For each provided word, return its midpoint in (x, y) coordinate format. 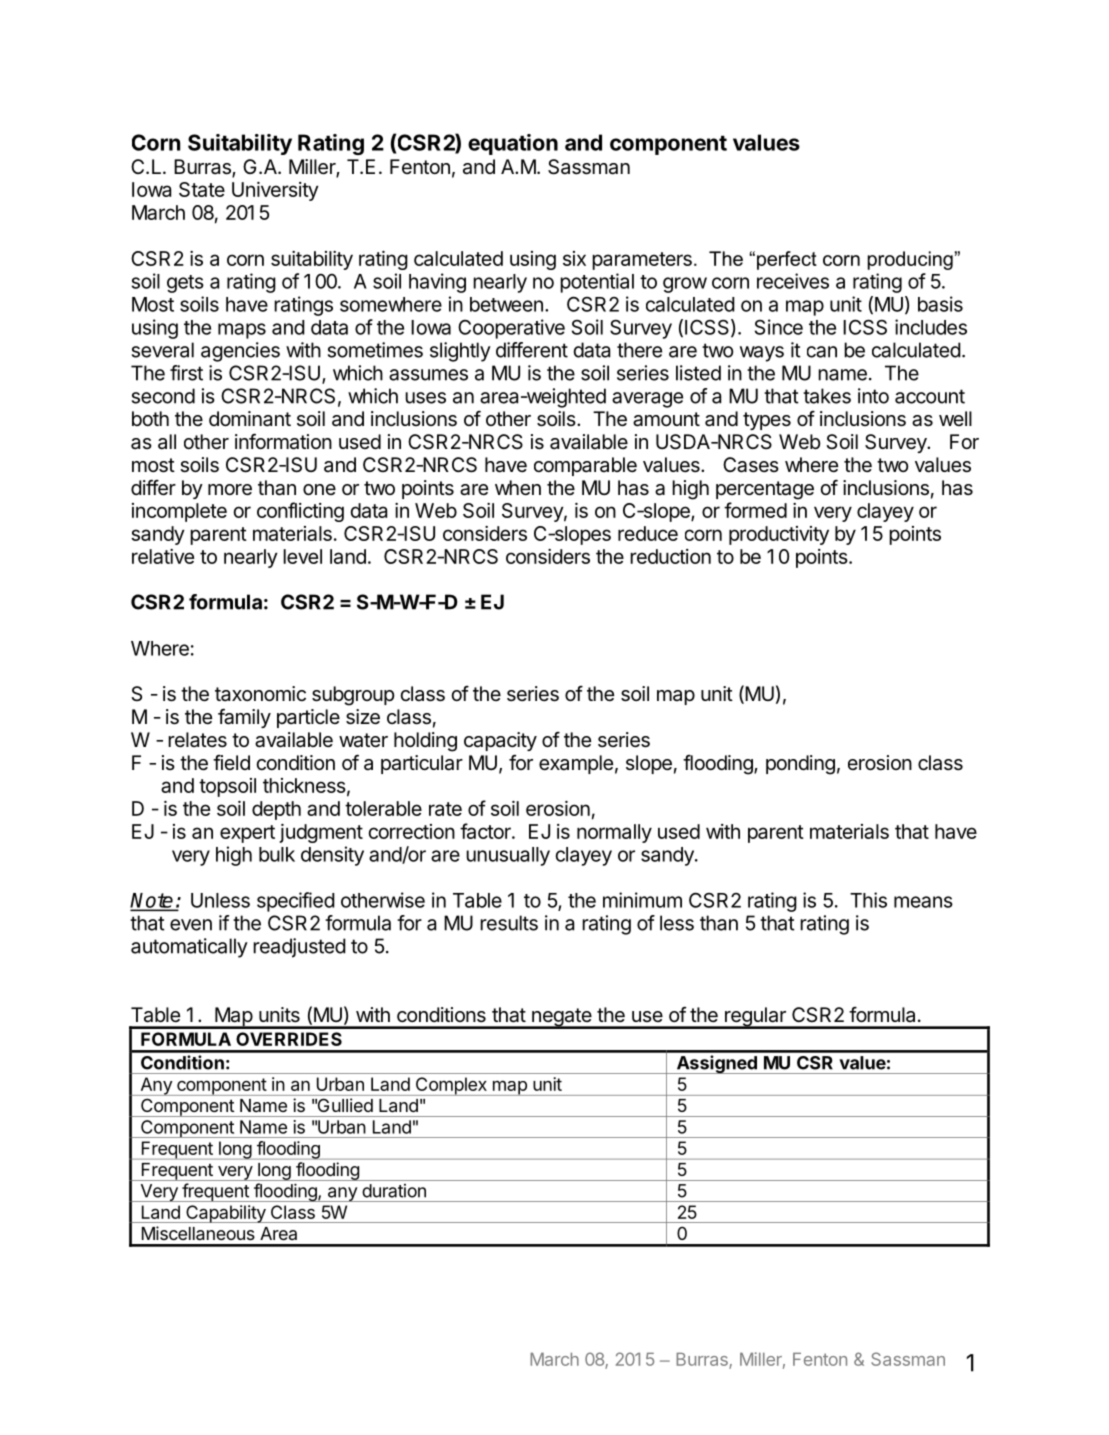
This (868, 900)
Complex (451, 1086)
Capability (226, 1214)
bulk (277, 854)
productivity (779, 535)
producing (910, 260)
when (518, 487)
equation (513, 144)
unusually (508, 856)
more (230, 490)
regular (755, 1018)
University (275, 191)
